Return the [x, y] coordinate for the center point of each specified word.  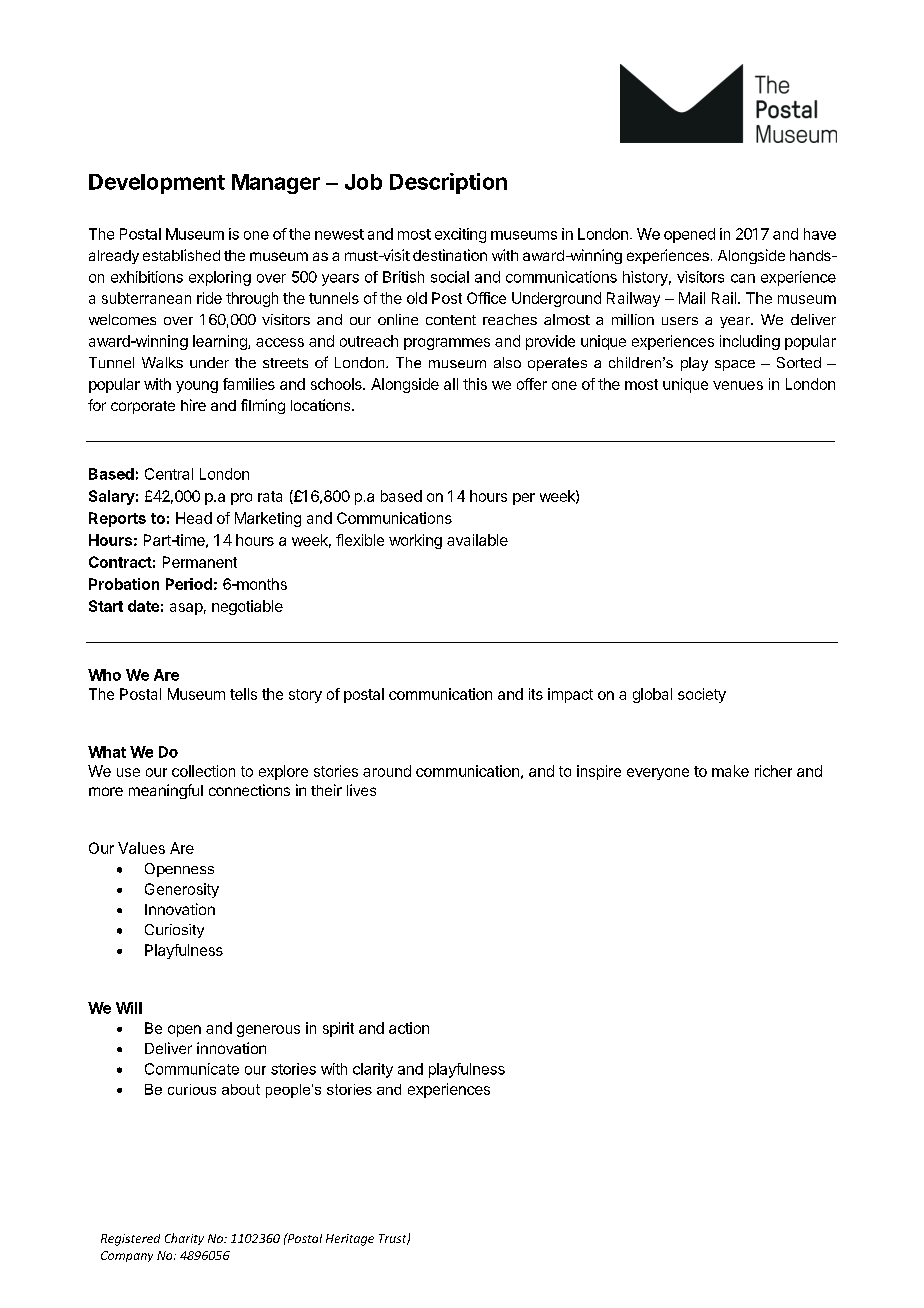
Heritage [350, 1240]
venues [738, 385]
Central [169, 474]
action [409, 1028]
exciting [460, 235]
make [730, 771]
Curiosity [174, 931]
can [743, 278]
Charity [184, 1239]
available [477, 540]
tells [243, 694]
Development [157, 184]
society [702, 695]
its [536, 694]
